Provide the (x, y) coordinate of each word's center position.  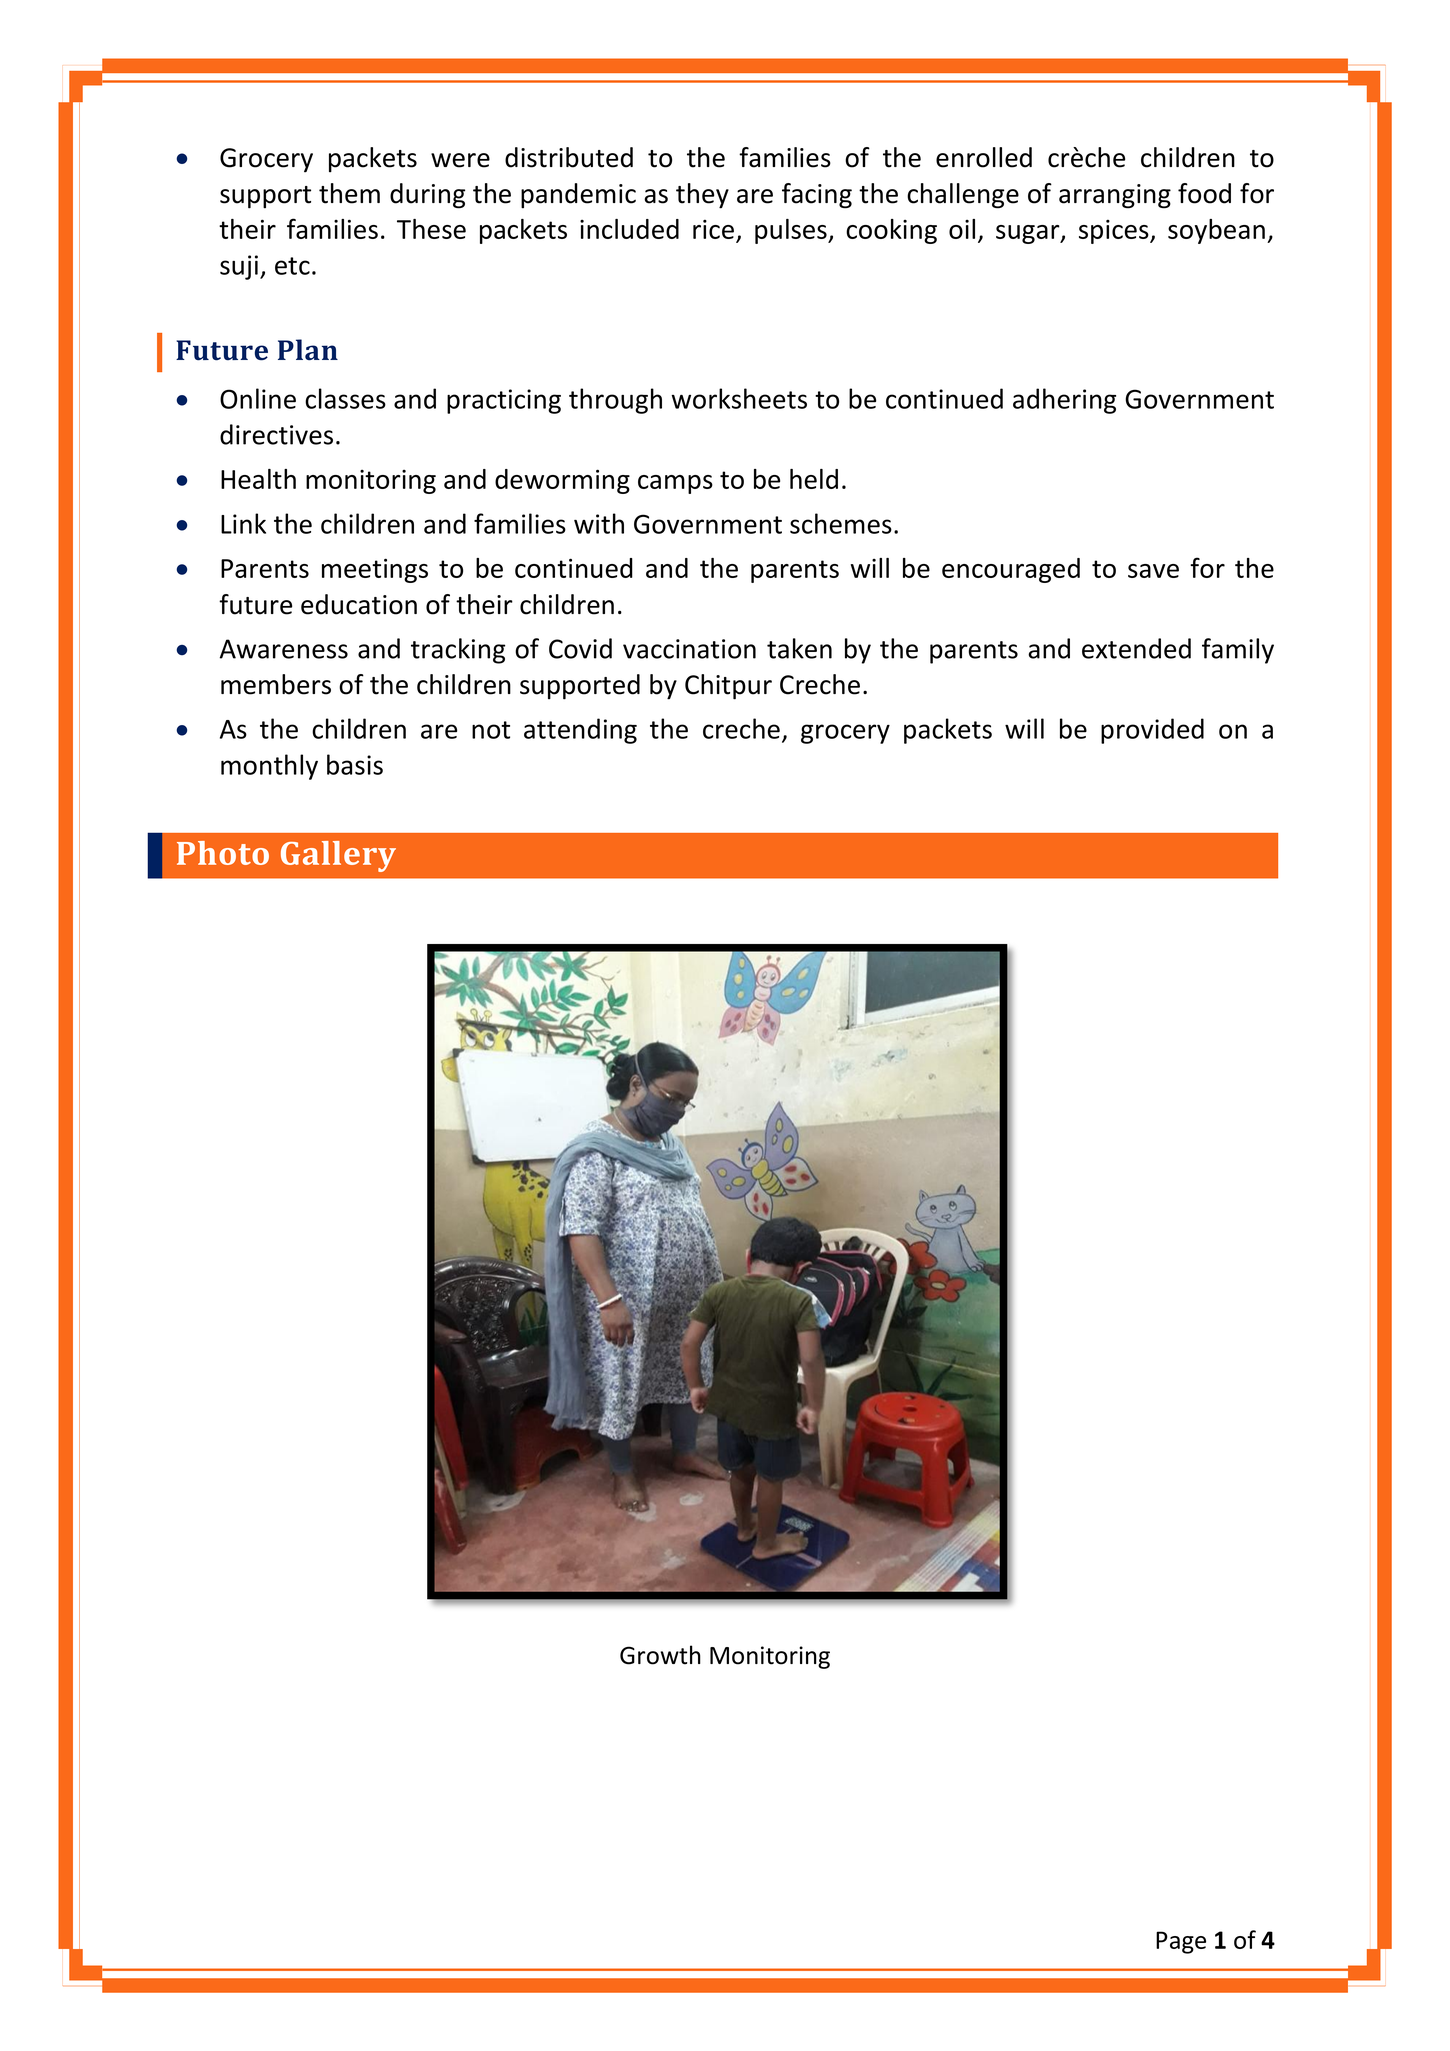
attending (580, 731)
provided (1152, 731)
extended (1136, 648)
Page (1181, 1942)
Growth (660, 1655)
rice (713, 229)
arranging (1115, 196)
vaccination (689, 649)
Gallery (338, 856)
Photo (223, 853)
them (349, 193)
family (1238, 651)
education (359, 604)
